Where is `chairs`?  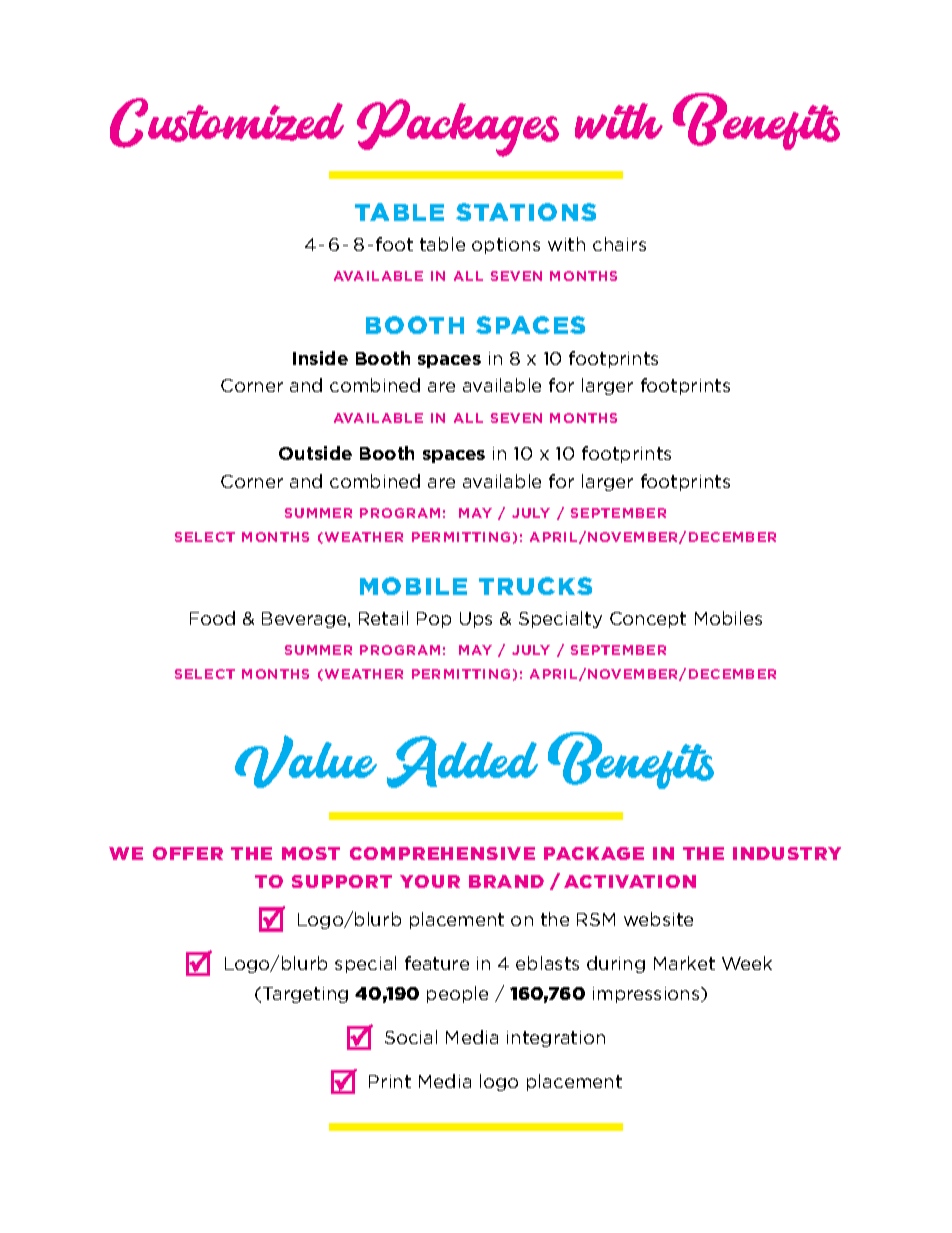 chairs is located at coordinates (619, 244).
